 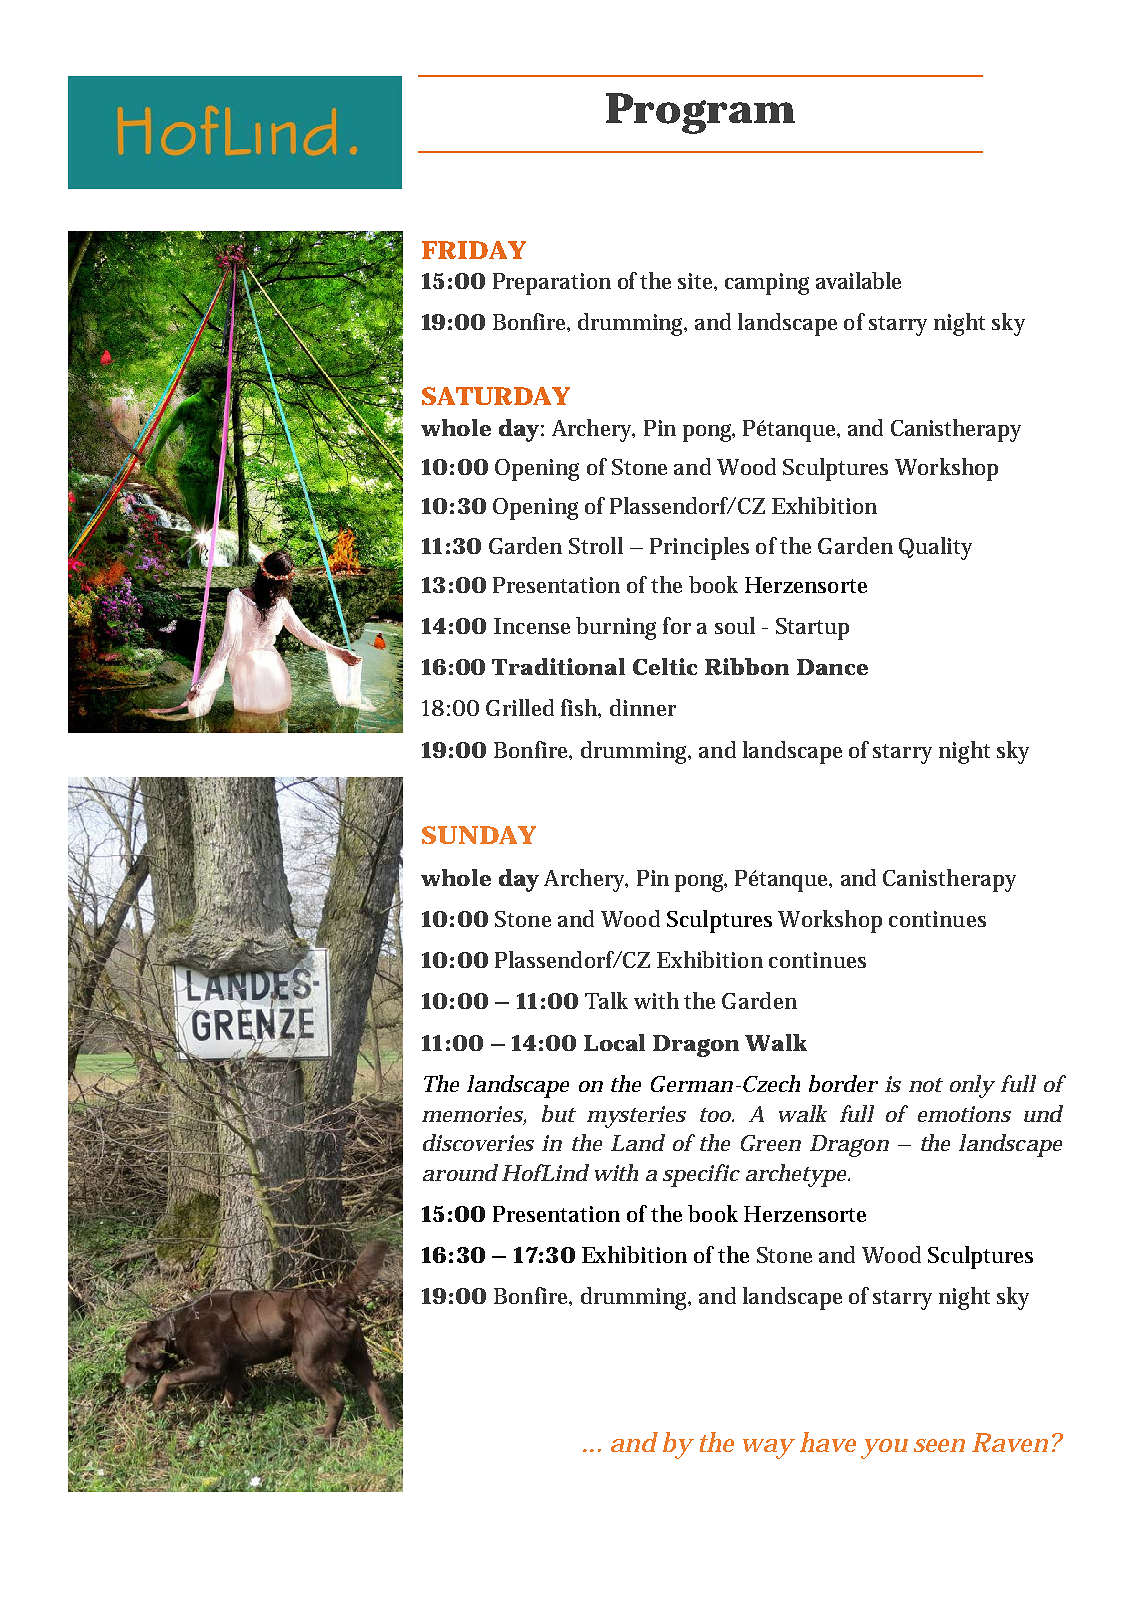 What do you see at coordinates (926, 1085) in the image?
I see `not` at bounding box center [926, 1085].
